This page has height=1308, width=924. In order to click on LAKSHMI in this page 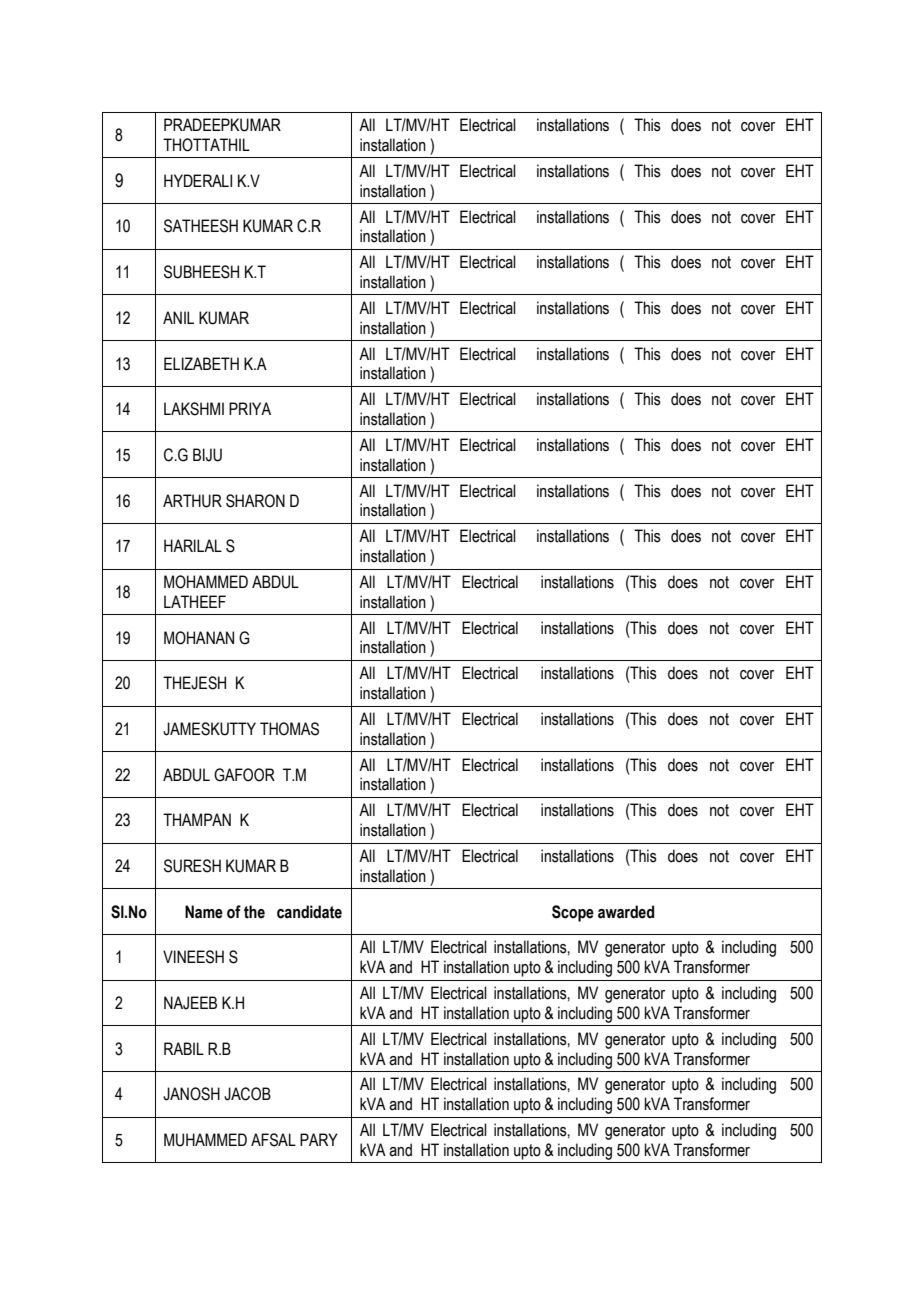, I will do `click(194, 409)`.
